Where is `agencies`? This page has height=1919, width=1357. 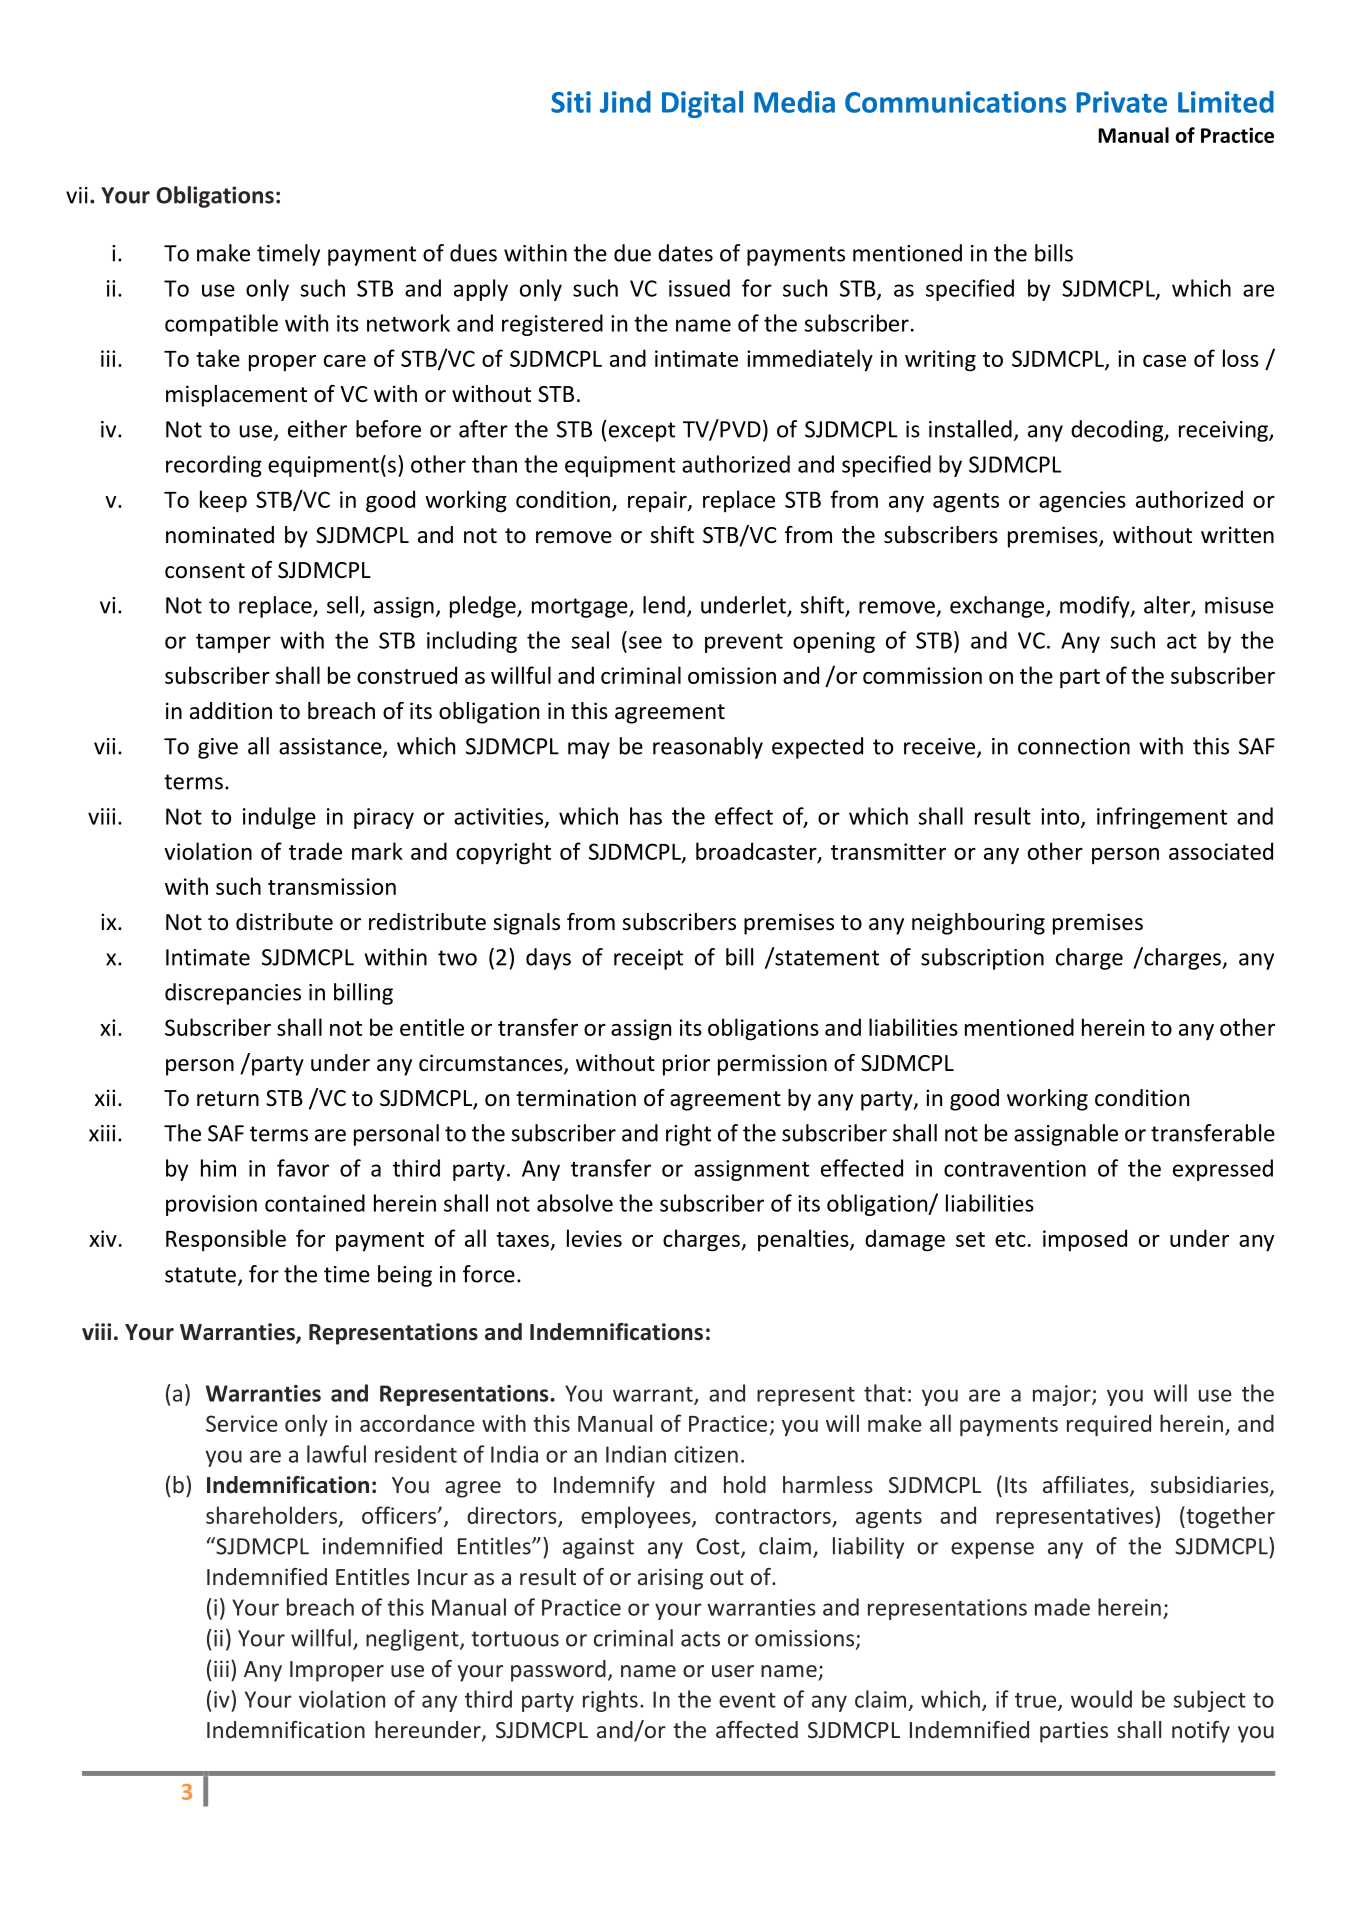
agencies is located at coordinates (1082, 502).
